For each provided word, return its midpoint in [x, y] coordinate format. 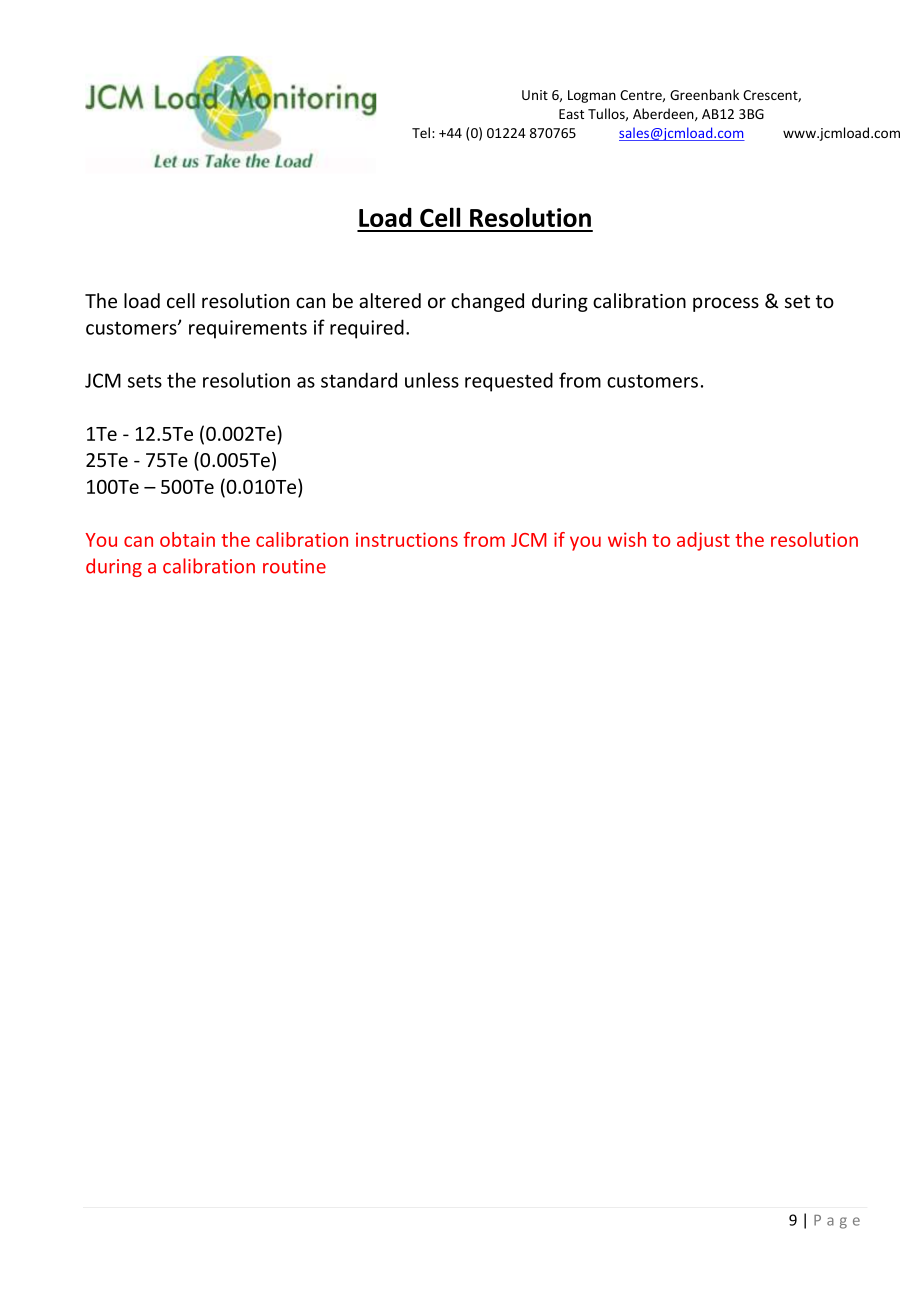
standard [359, 380]
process [726, 304]
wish [627, 539]
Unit [535, 95]
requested [509, 382]
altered [390, 301]
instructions [407, 539]
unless [432, 380]
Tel [421, 132]
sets [145, 381]
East [571, 114]
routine [294, 566]
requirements [248, 329]
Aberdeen [664, 114]
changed [487, 302]
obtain [187, 539]
